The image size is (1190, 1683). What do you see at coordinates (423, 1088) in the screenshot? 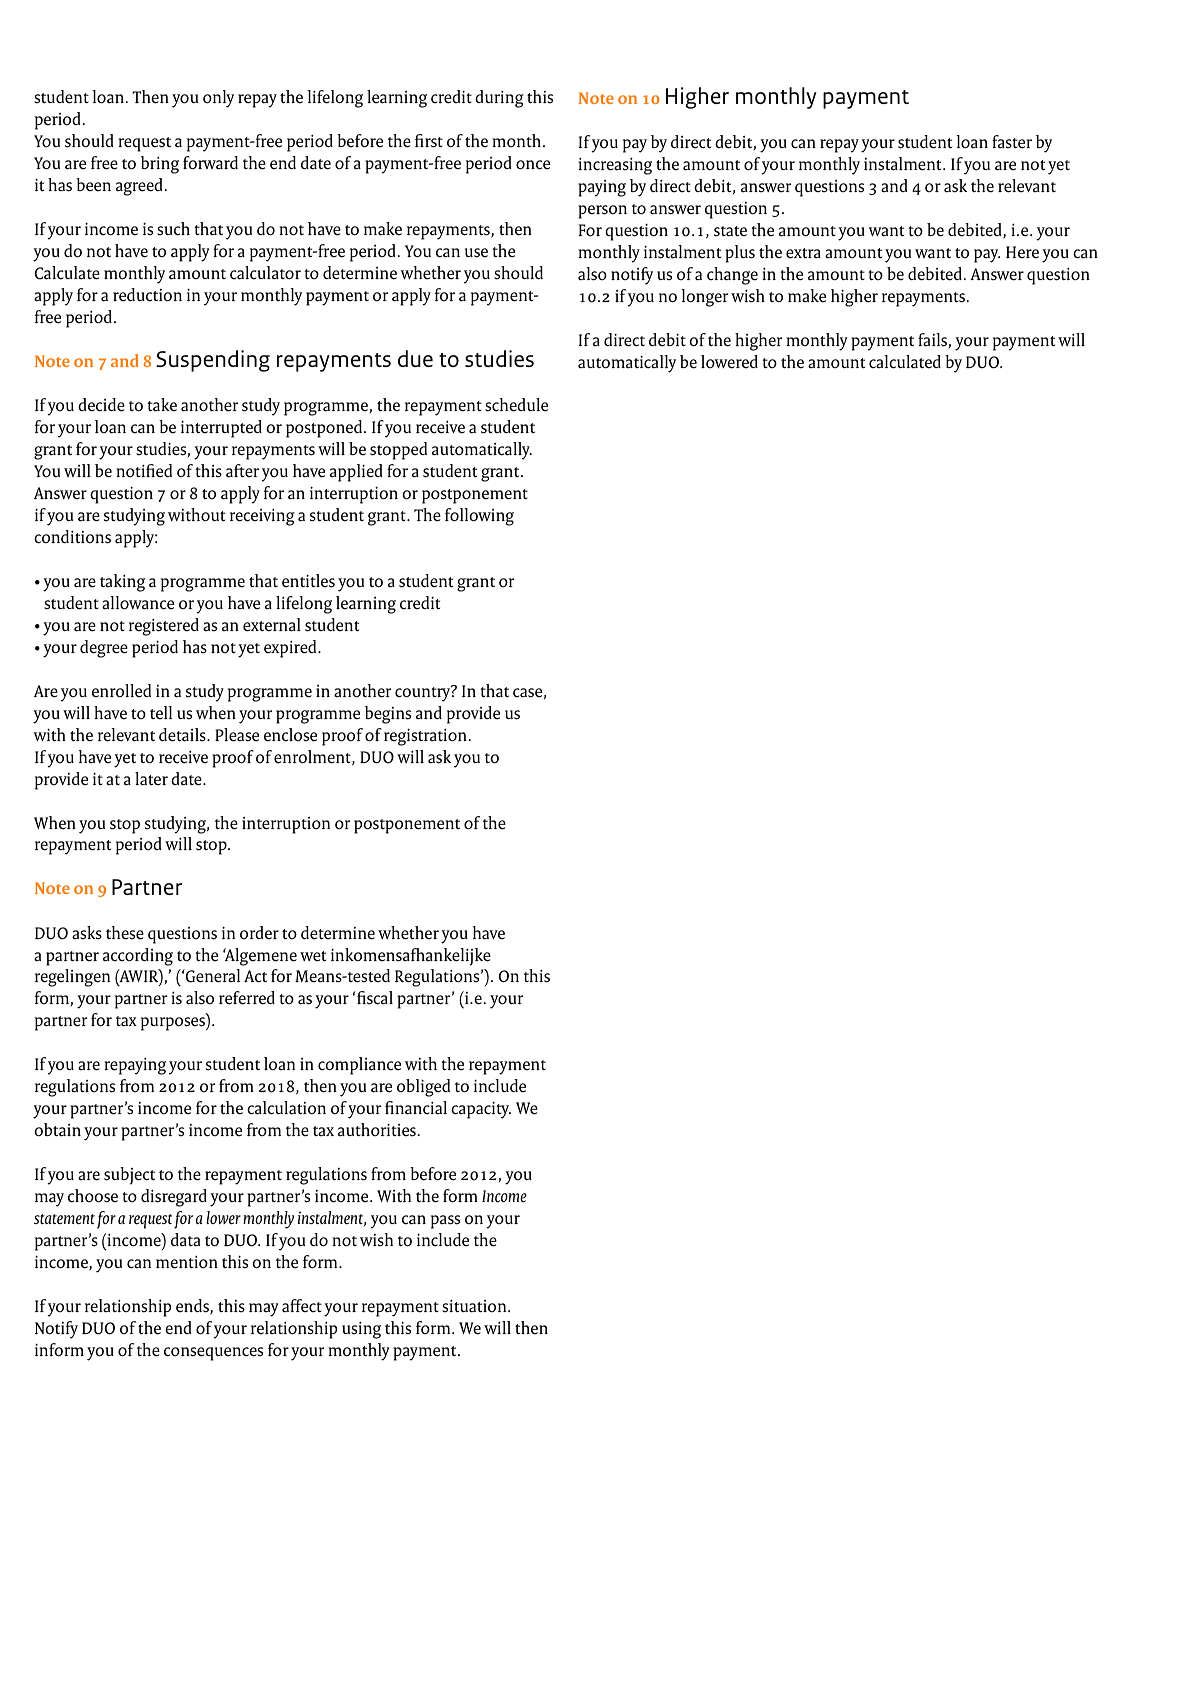
I see `obliged` at bounding box center [423, 1088].
